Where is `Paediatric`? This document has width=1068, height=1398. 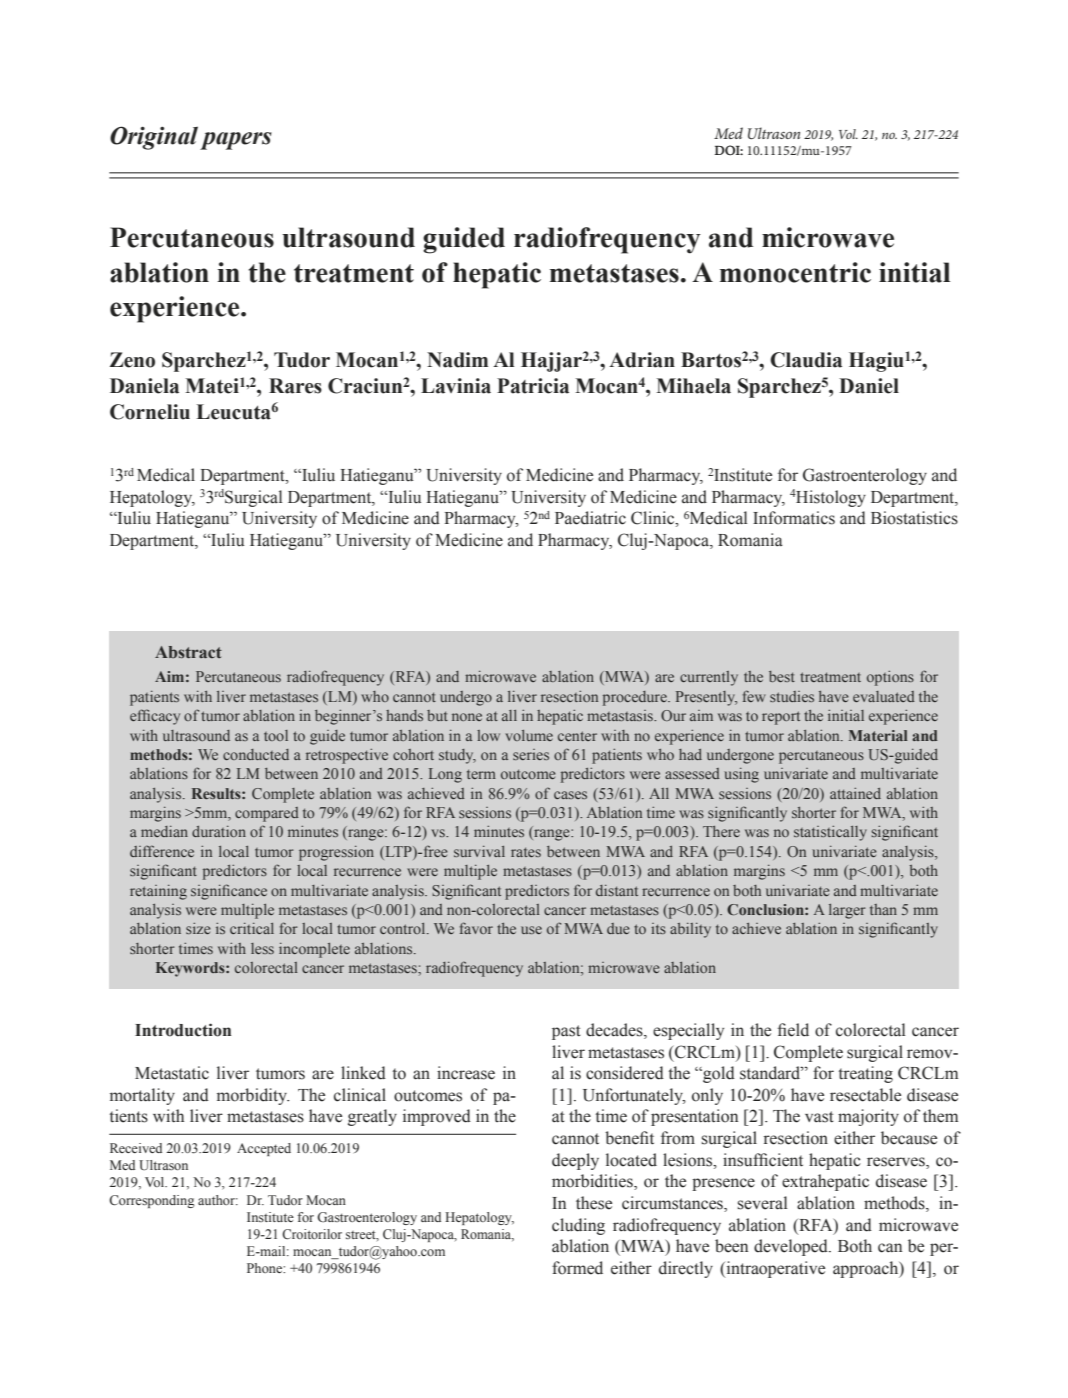
Paediatric is located at coordinates (590, 518).
